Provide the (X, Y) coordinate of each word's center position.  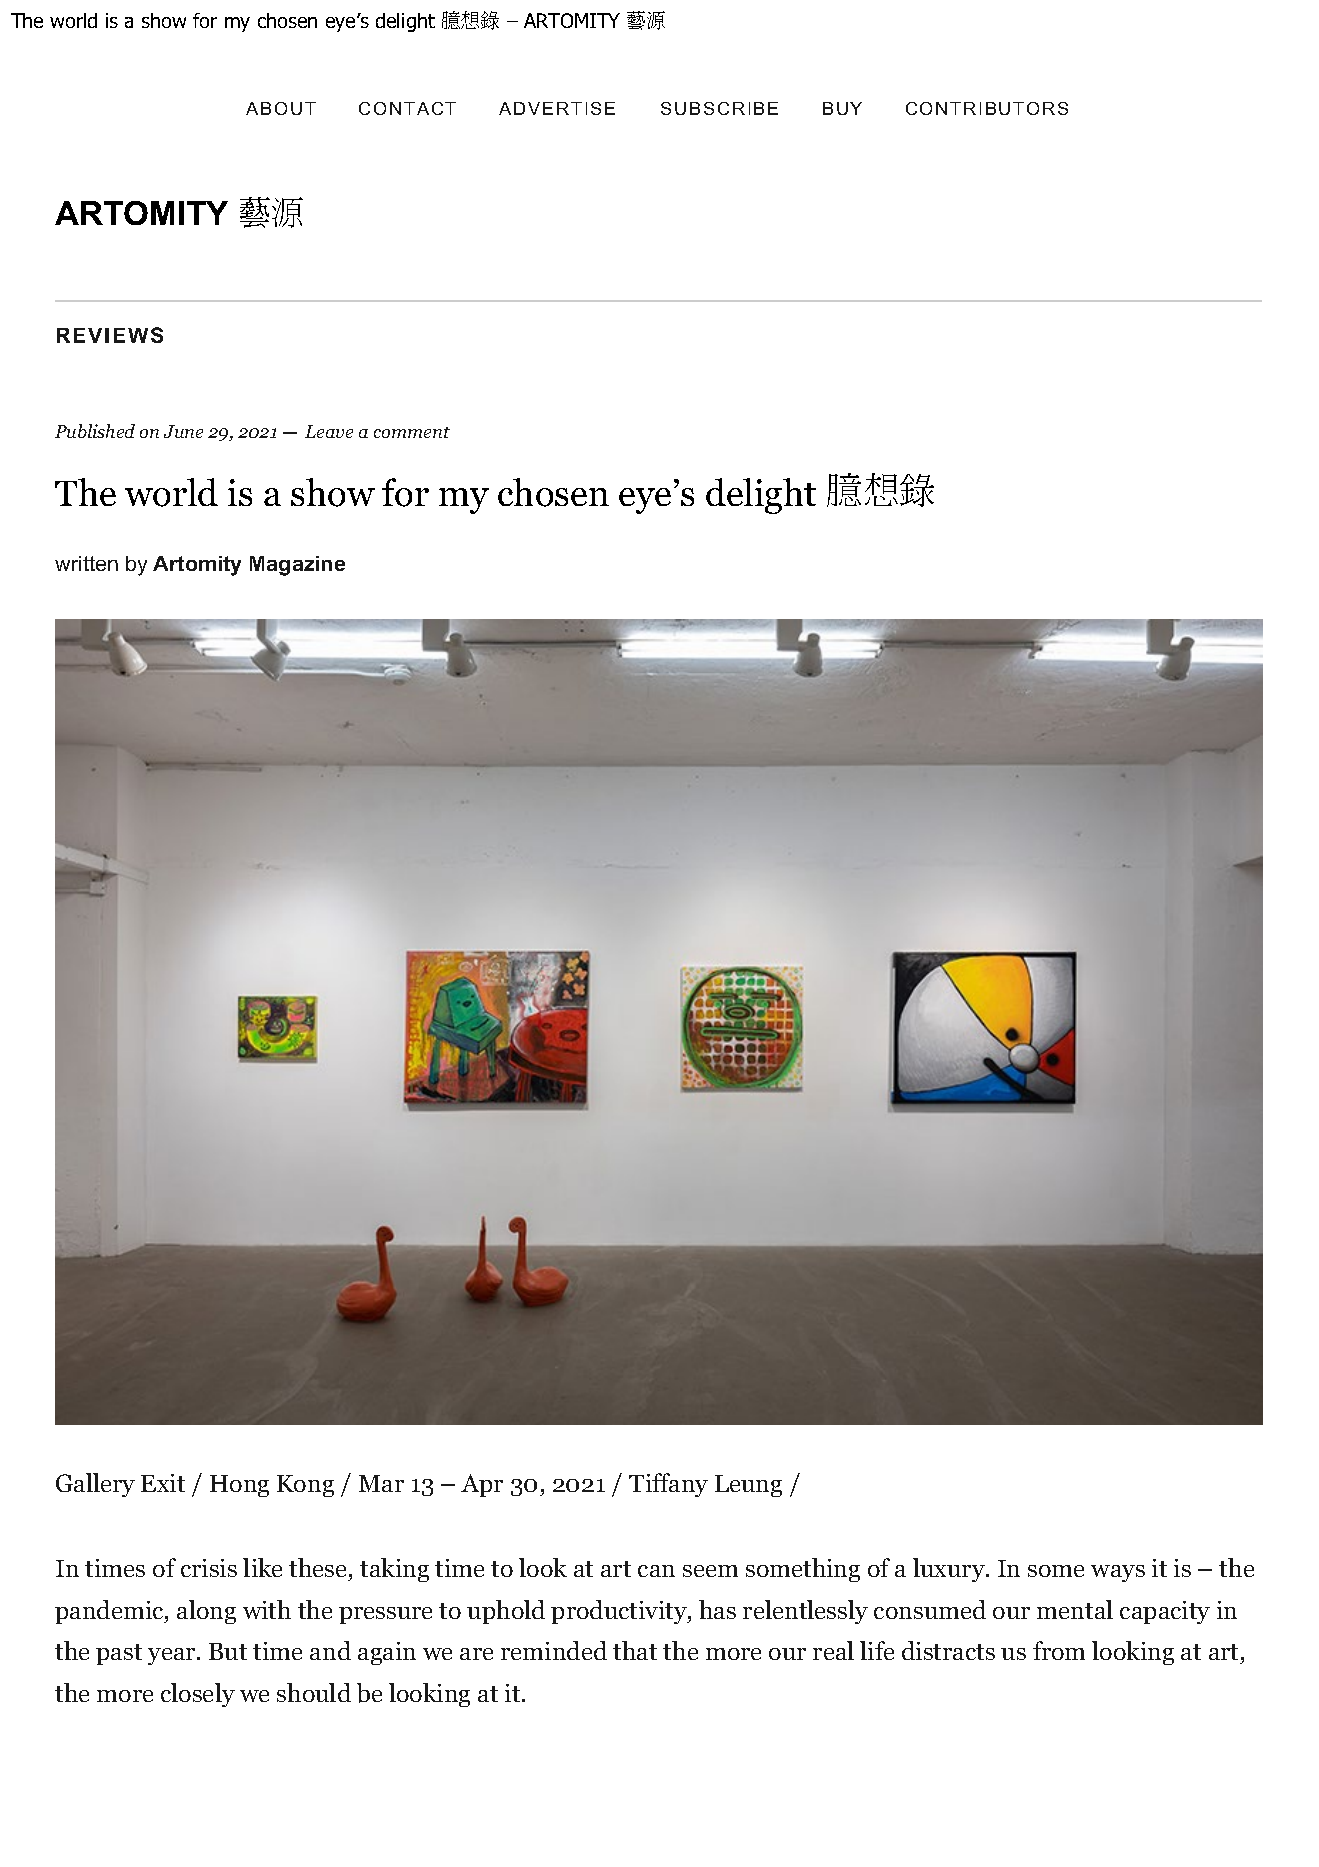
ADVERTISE (557, 108)
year (173, 1656)
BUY (842, 108)
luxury (950, 1570)
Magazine (297, 566)
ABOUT (281, 108)
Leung (748, 1486)
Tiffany (668, 1485)
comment (412, 432)
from (1059, 1650)
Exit (163, 1483)
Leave (329, 431)
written (86, 563)
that (635, 1650)
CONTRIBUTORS (987, 108)
